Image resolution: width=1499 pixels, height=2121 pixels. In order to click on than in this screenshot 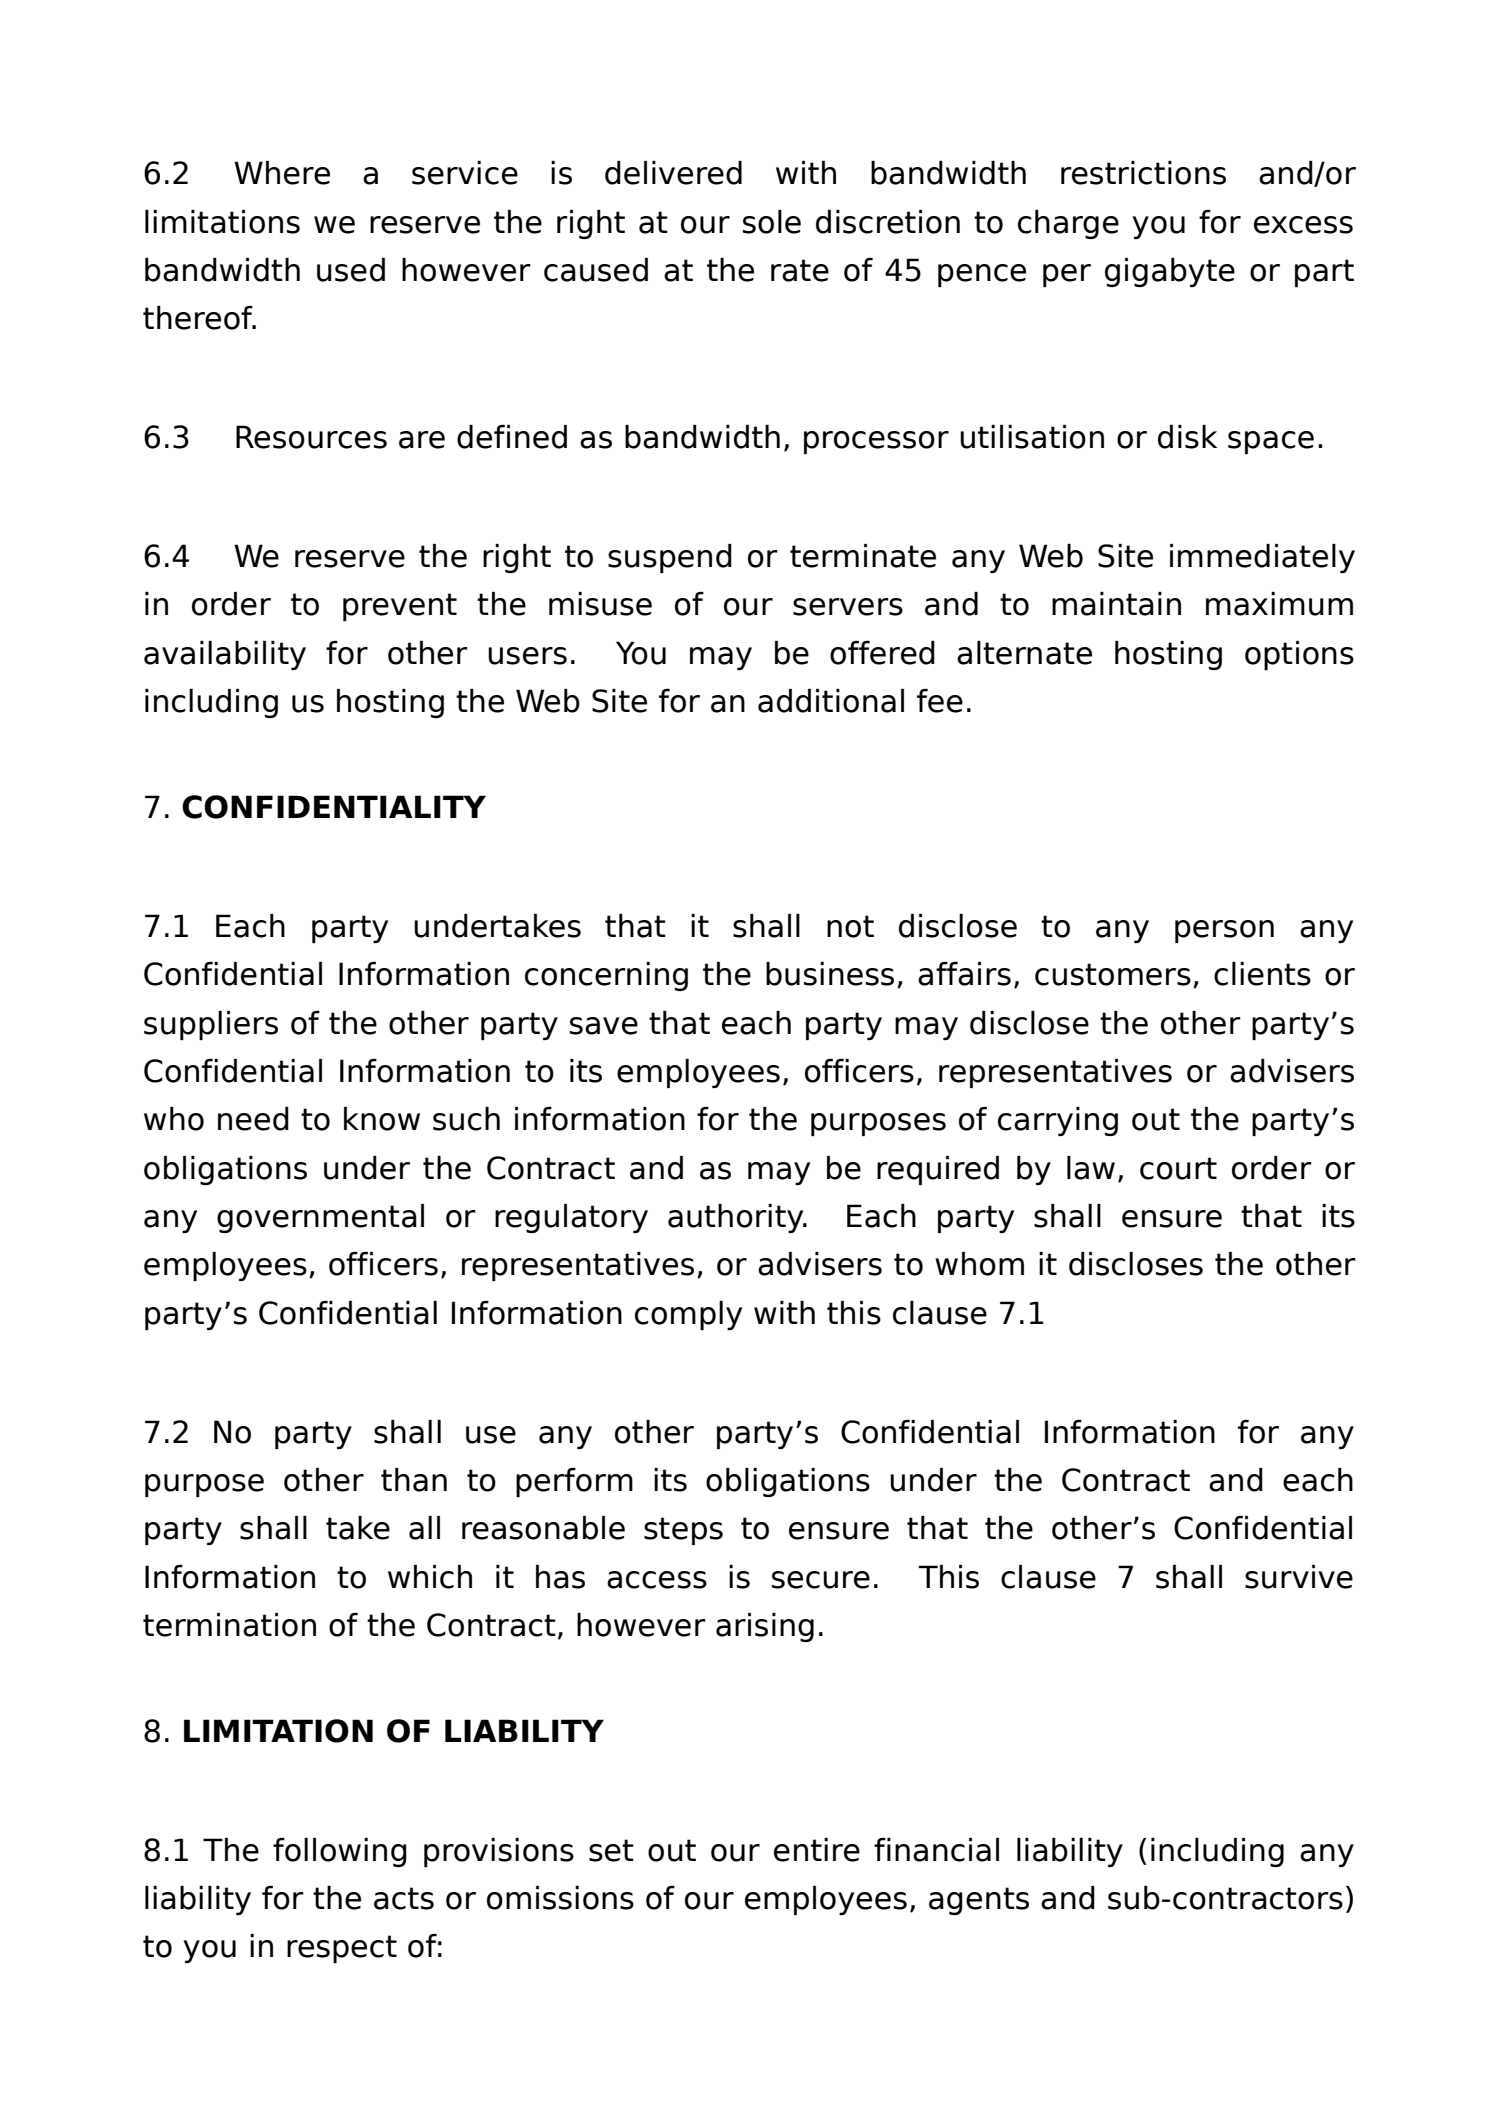, I will do `click(414, 1480)`.
